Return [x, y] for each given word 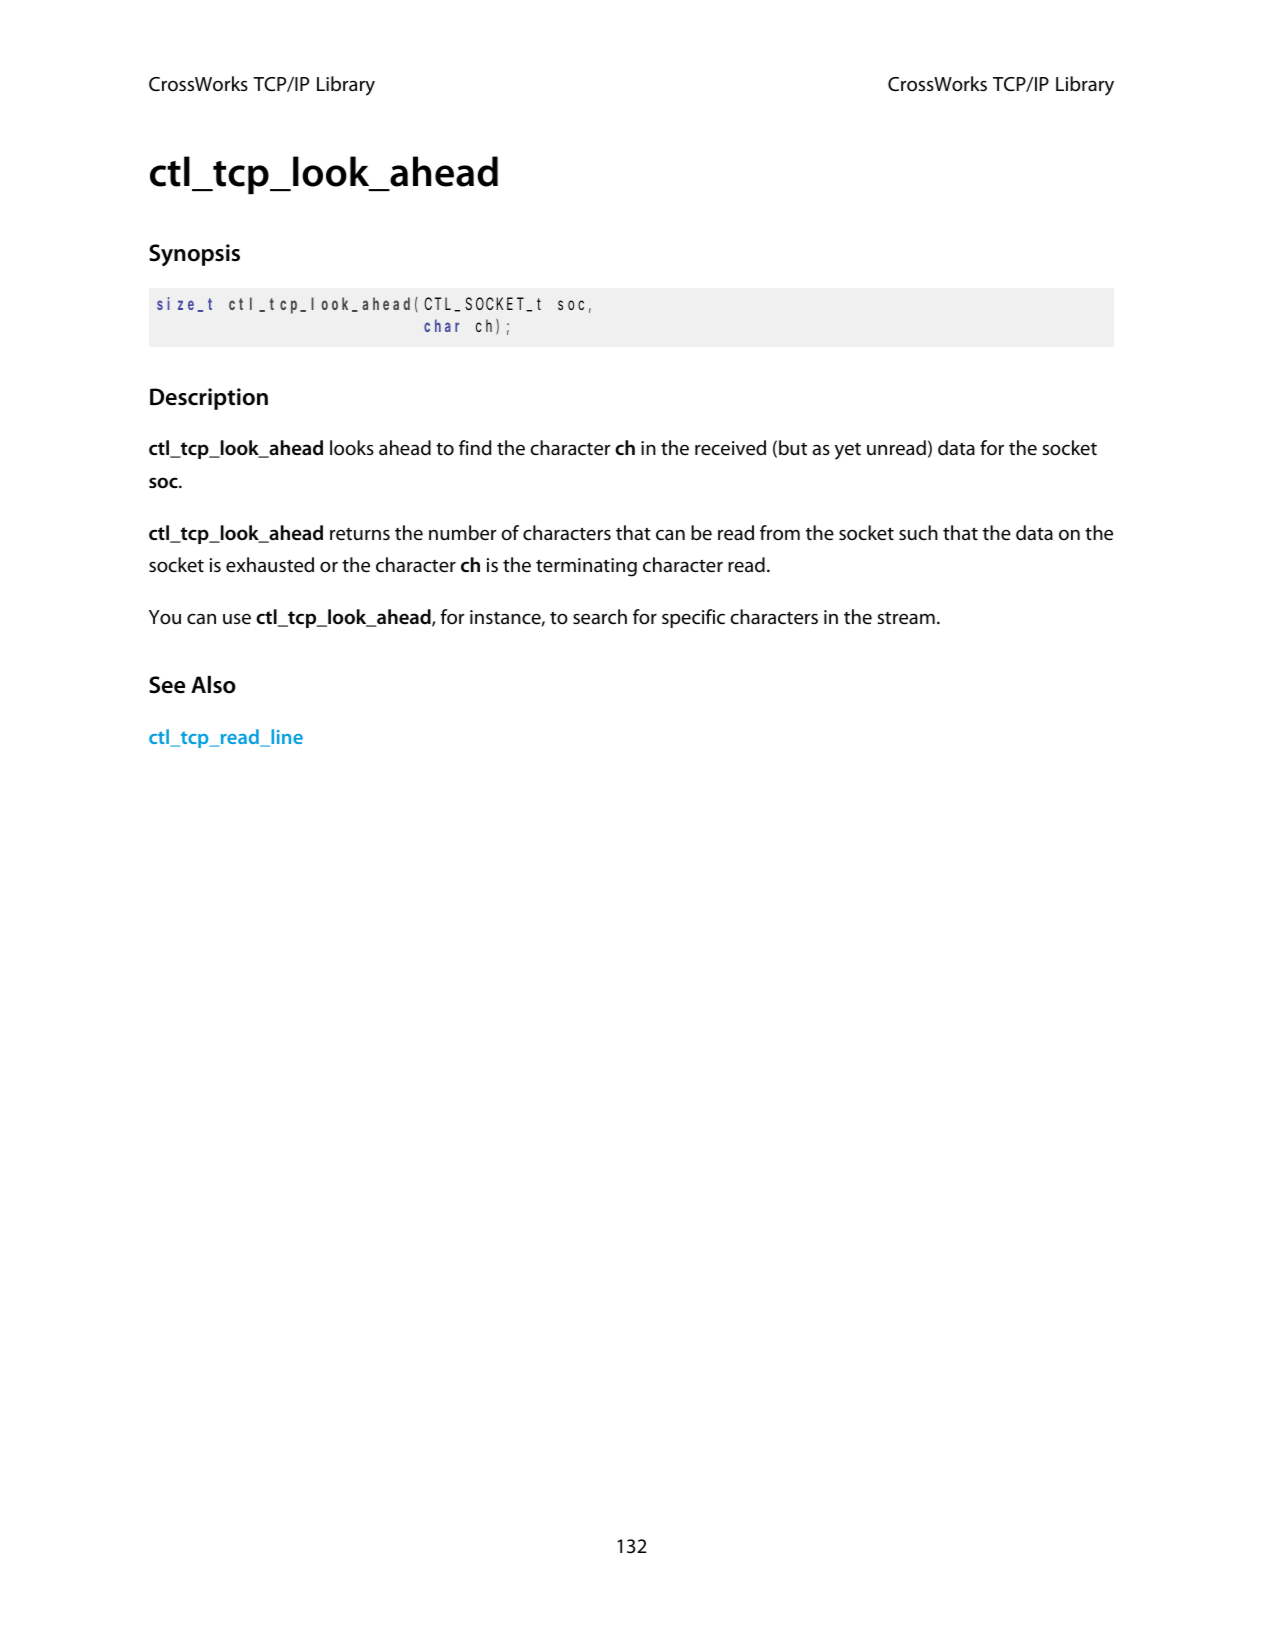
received [730, 448]
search [600, 616]
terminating [586, 567]
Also [213, 685]
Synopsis [194, 255]
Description [209, 399]
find [475, 447]
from [780, 533]
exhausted [270, 565]
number [462, 533]
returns [360, 534]
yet [848, 451]
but [793, 448]
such [918, 533]
